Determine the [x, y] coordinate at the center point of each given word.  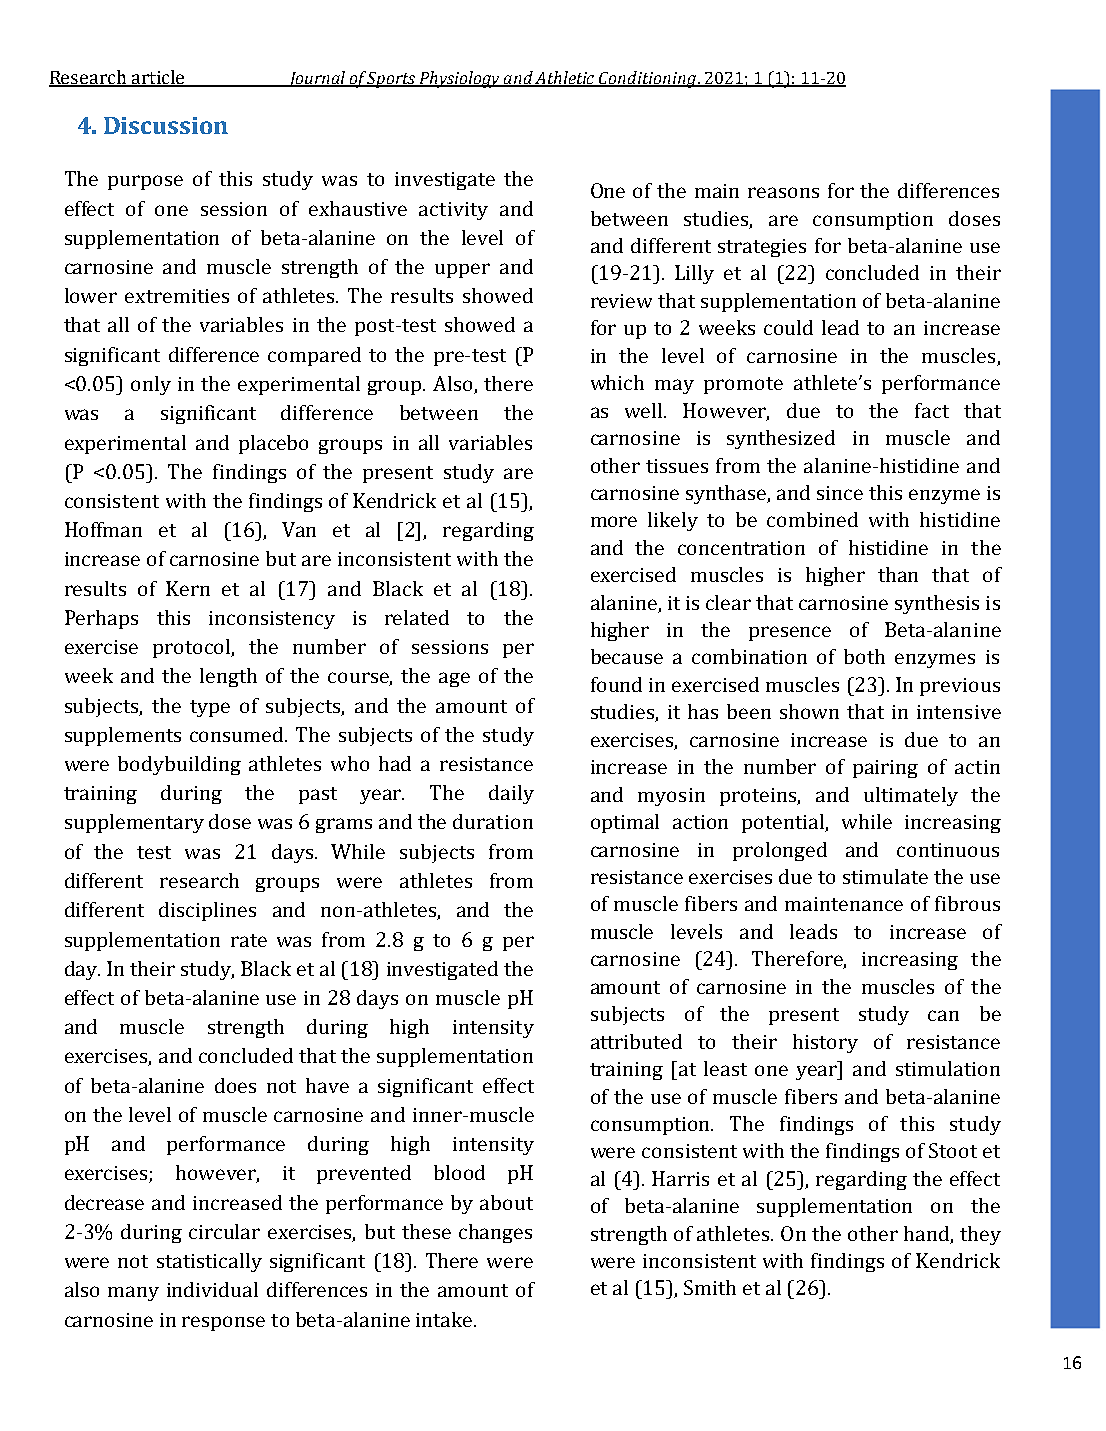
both [864, 656]
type [210, 708]
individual [212, 1289]
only [151, 385]
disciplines [207, 911]
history [825, 1043]
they [980, 1235]
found [616, 684]
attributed [636, 1041]
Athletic [566, 79]
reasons [783, 192]
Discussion [166, 125]
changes [495, 1233]
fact [932, 410]
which [617, 382]
